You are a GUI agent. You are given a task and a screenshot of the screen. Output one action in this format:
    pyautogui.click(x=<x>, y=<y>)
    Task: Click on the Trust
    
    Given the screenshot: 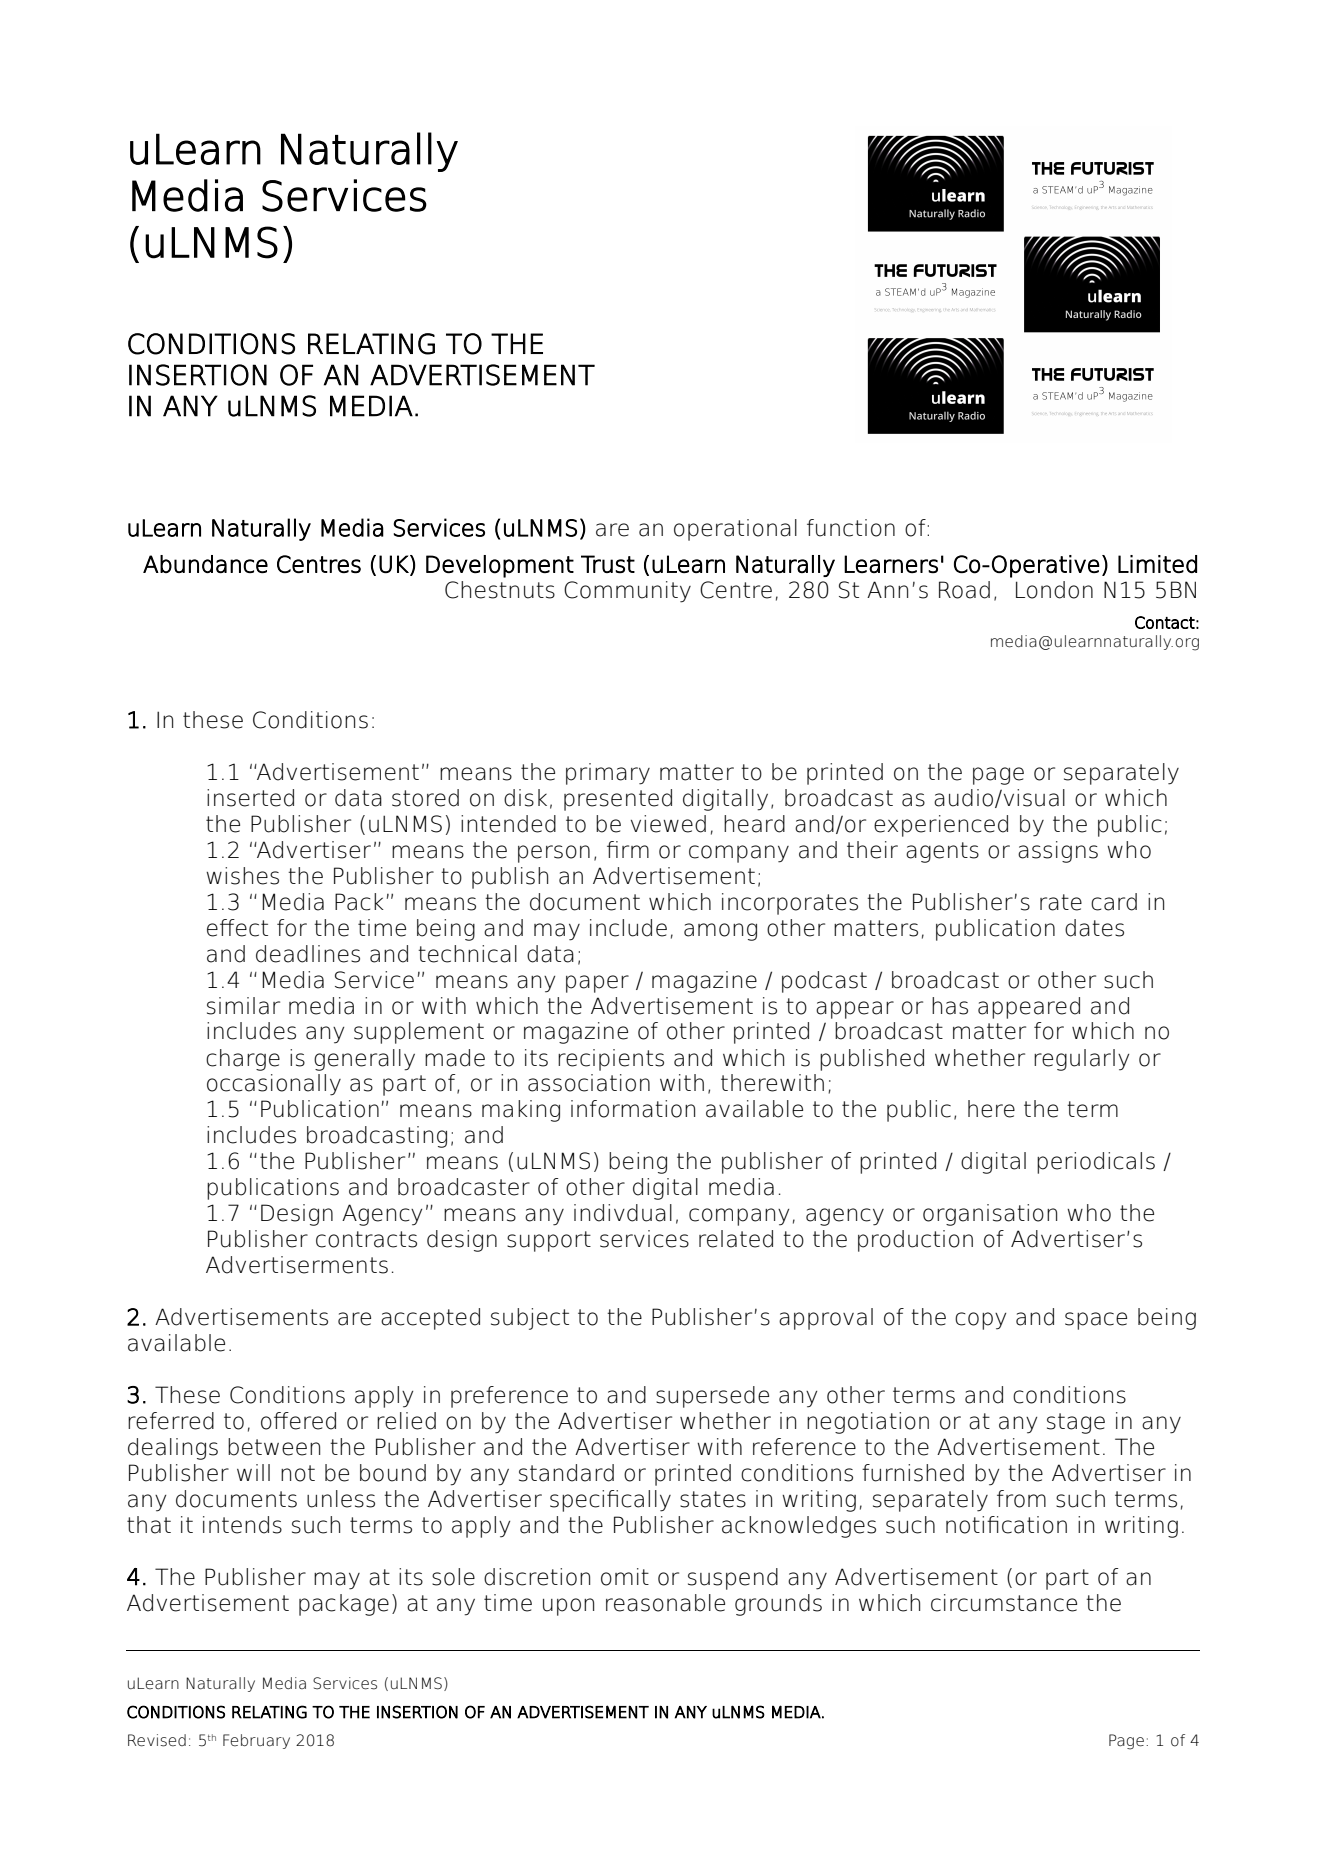 What is the action you would take?
    pyautogui.click(x=608, y=564)
